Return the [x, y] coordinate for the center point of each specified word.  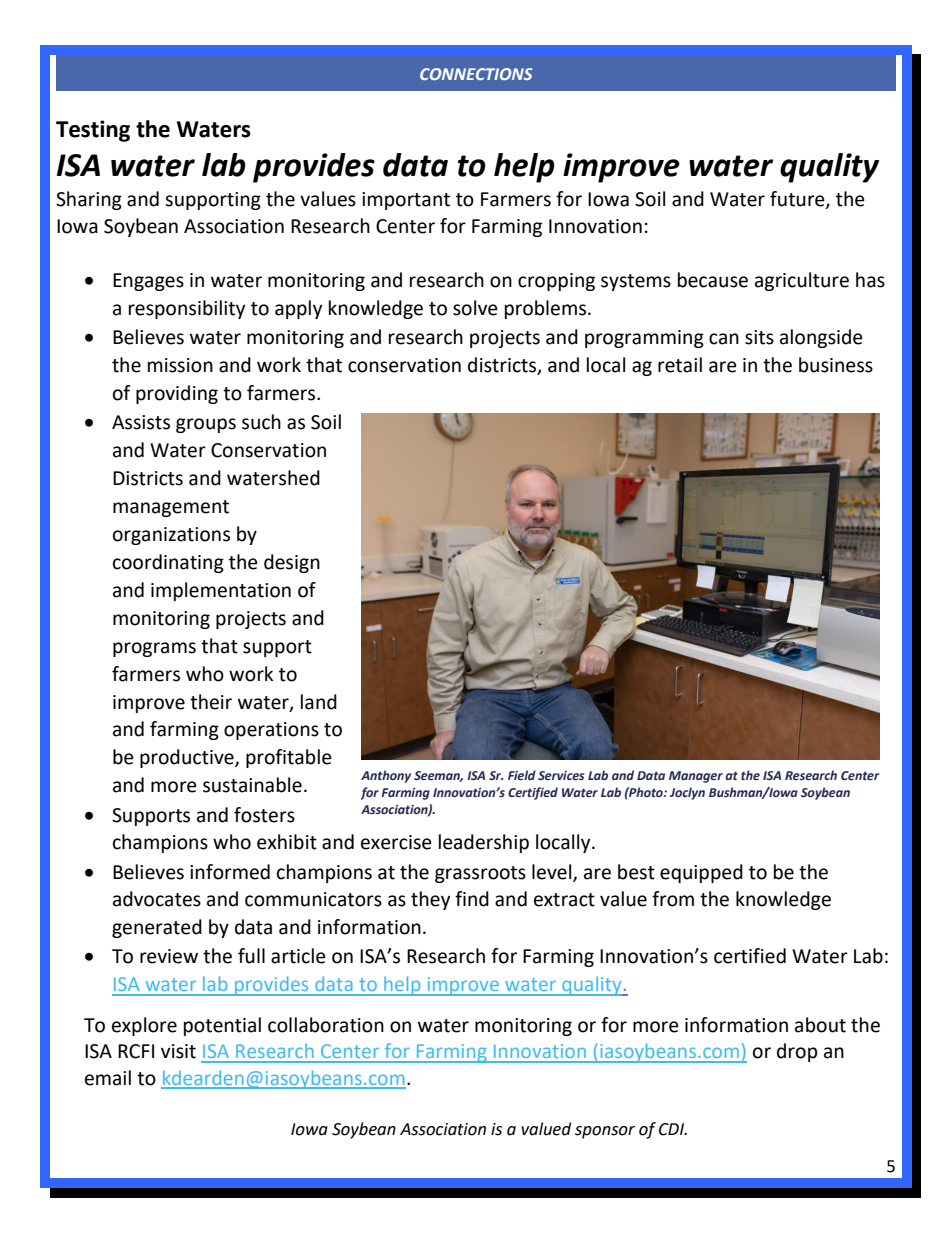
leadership [484, 843]
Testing [93, 131]
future [798, 200]
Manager [696, 777]
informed [230, 872]
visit [178, 1051]
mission [180, 365]
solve [475, 308]
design [292, 563]
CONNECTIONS [476, 74]
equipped [701, 873]
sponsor [605, 1132]
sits [759, 337]
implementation [221, 591]
